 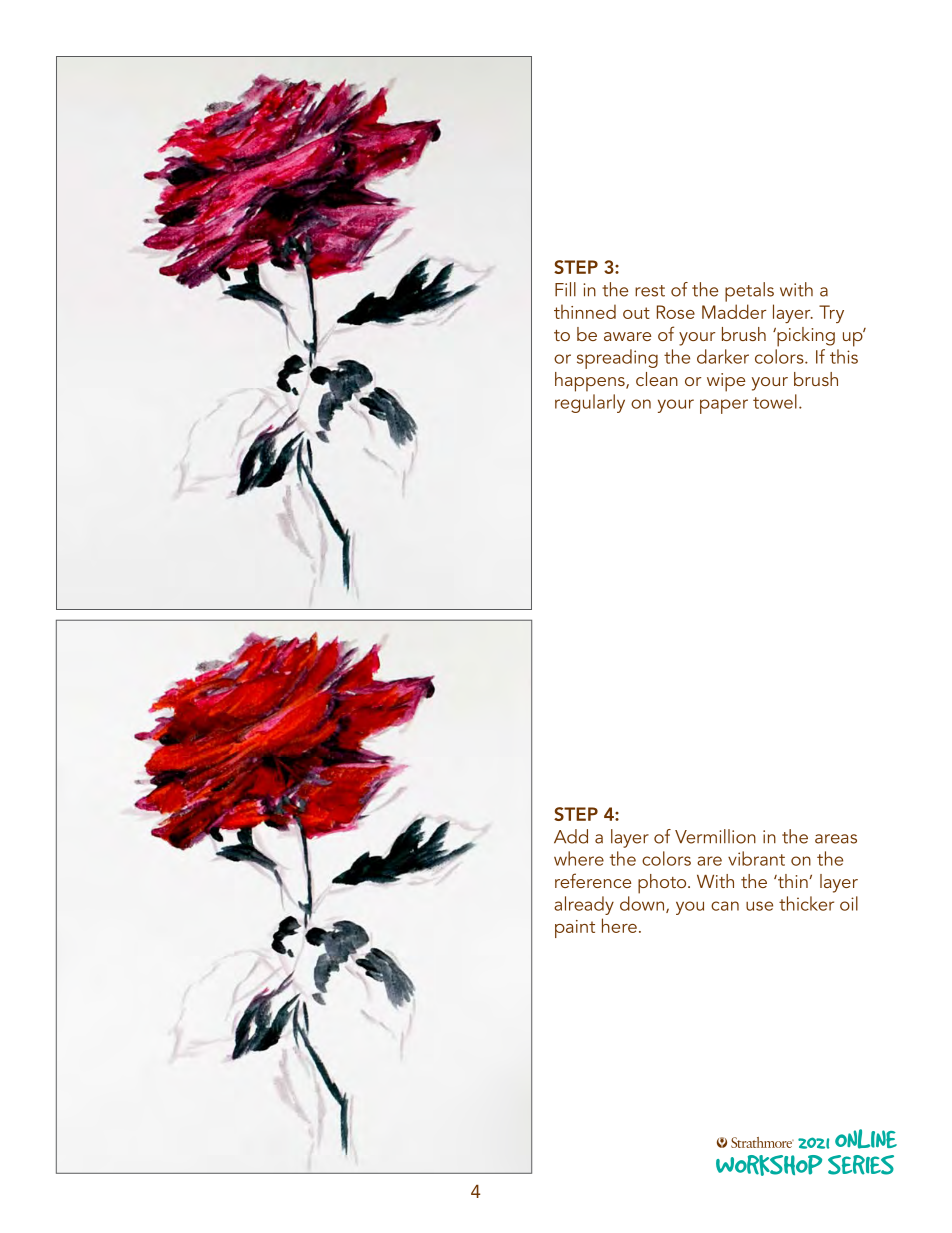 I want to click on can, so click(x=725, y=906).
